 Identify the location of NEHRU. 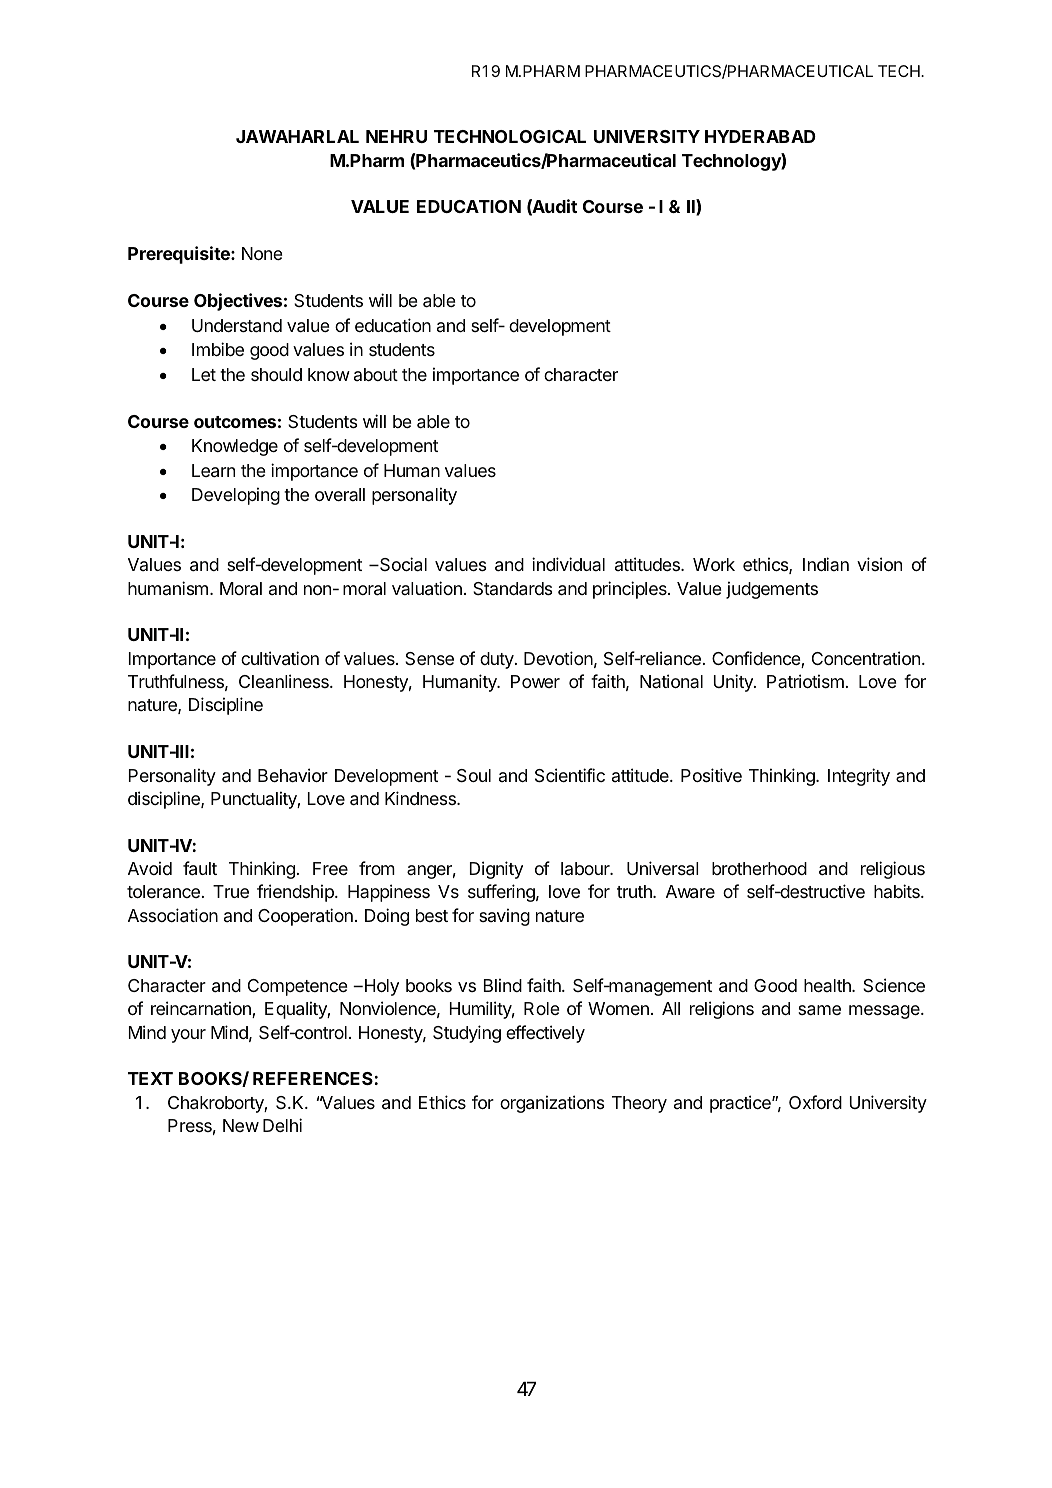
(396, 136).
